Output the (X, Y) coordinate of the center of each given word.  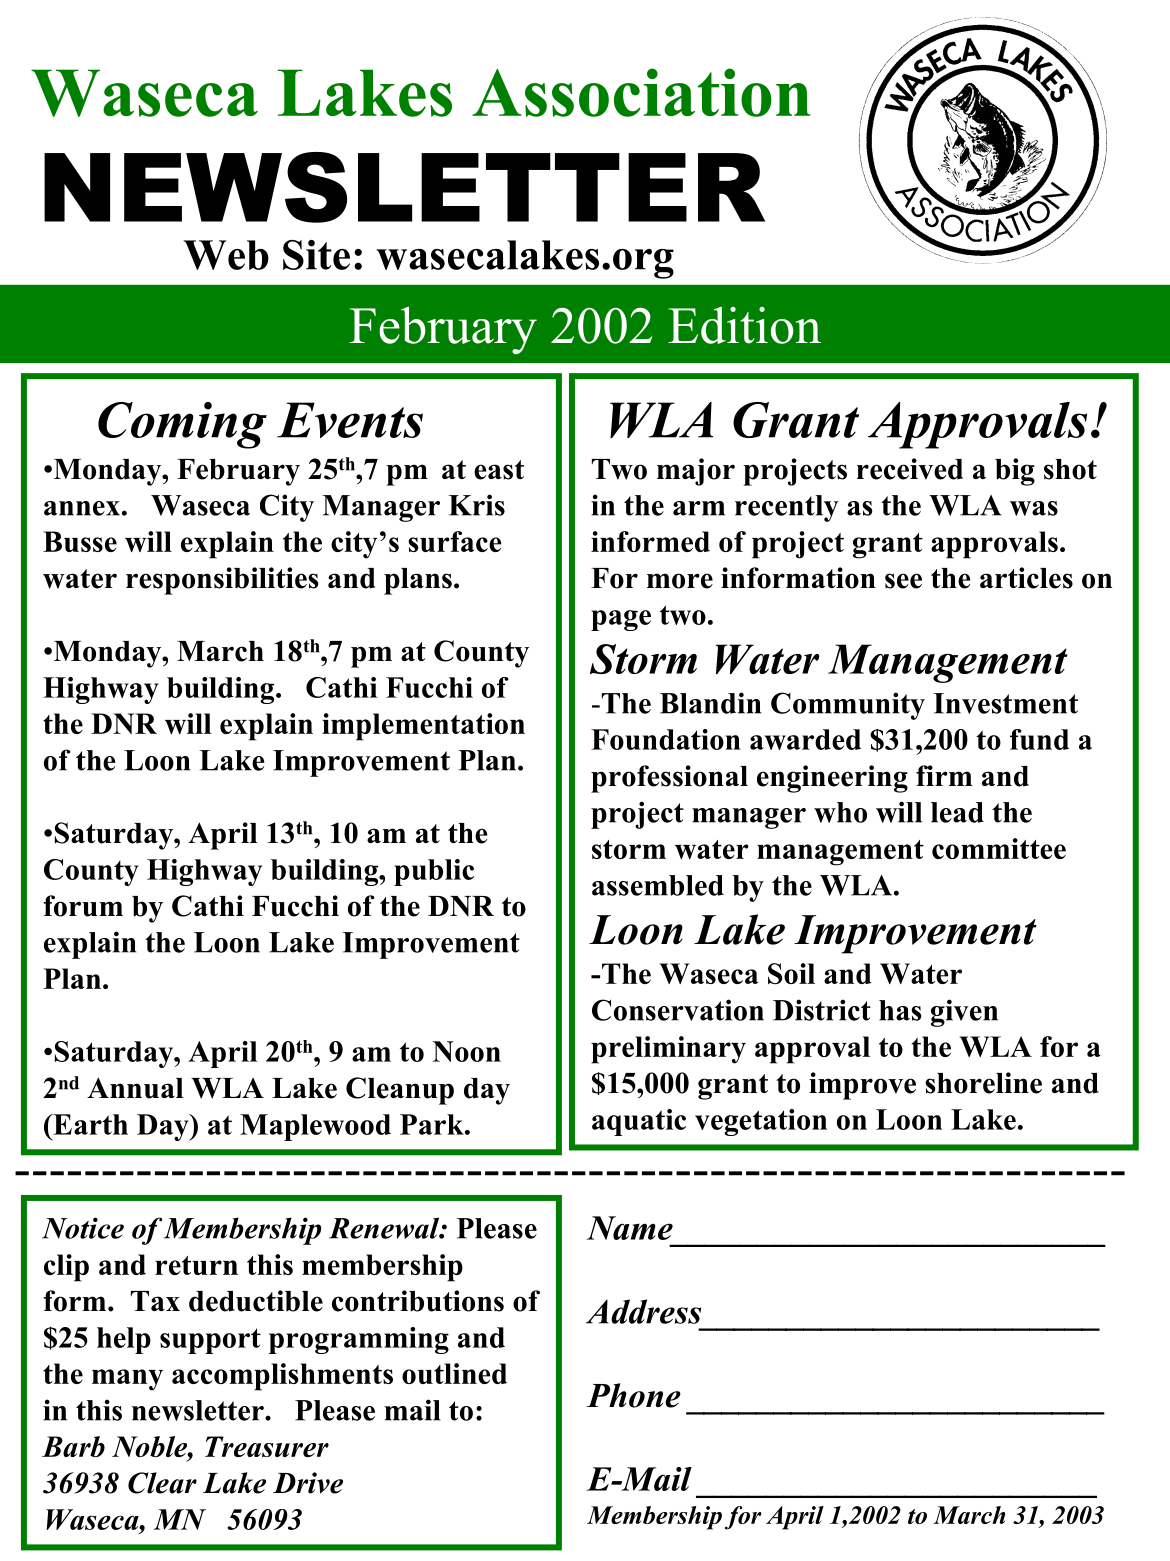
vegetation (761, 1122)
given (964, 1013)
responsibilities (222, 581)
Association (641, 92)
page (621, 620)
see (903, 581)
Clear (162, 1483)
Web (226, 255)
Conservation (678, 1010)
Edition (744, 325)
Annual (135, 1088)
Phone (634, 1395)
